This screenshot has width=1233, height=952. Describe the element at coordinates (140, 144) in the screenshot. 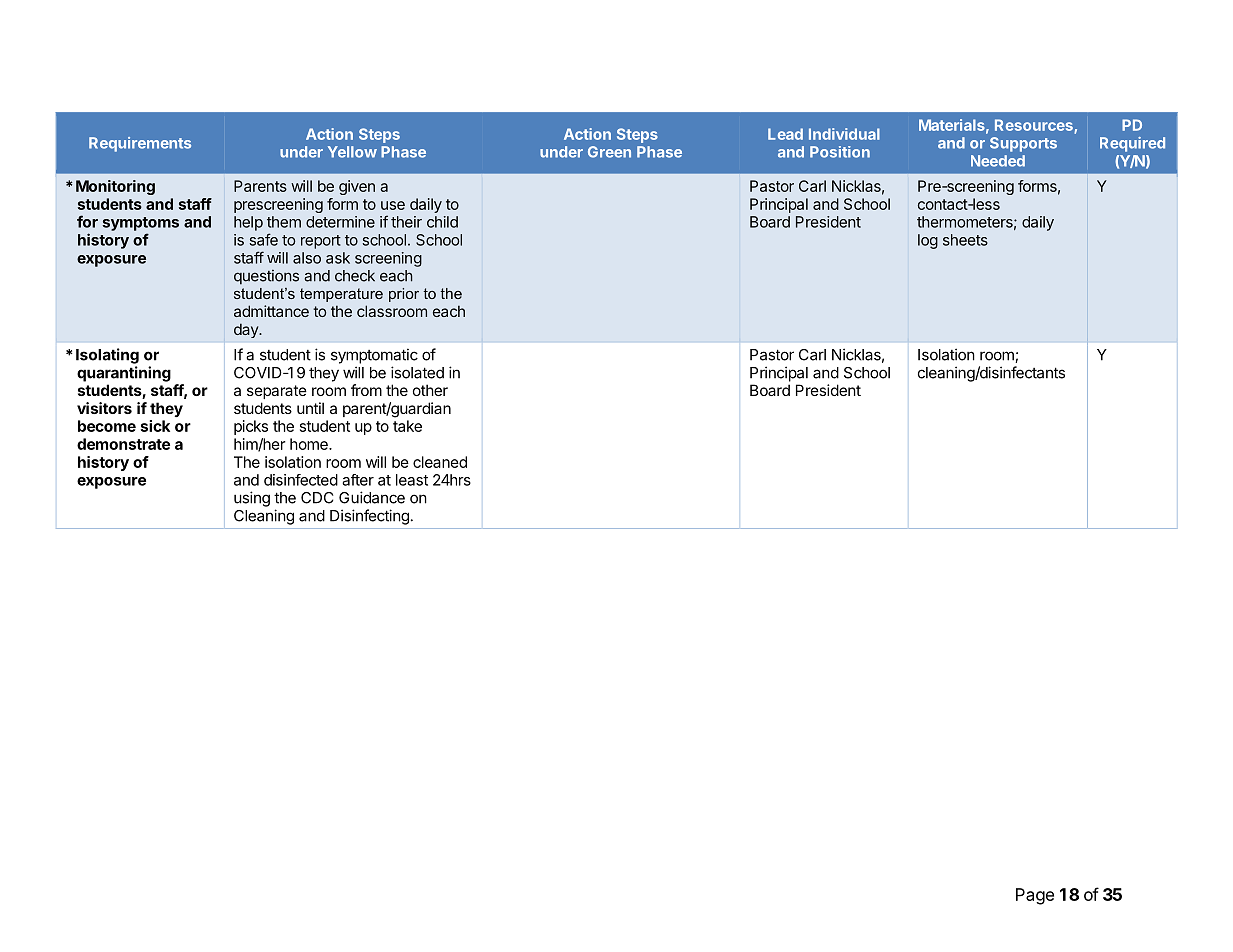

I see `Requirements` at that location.
